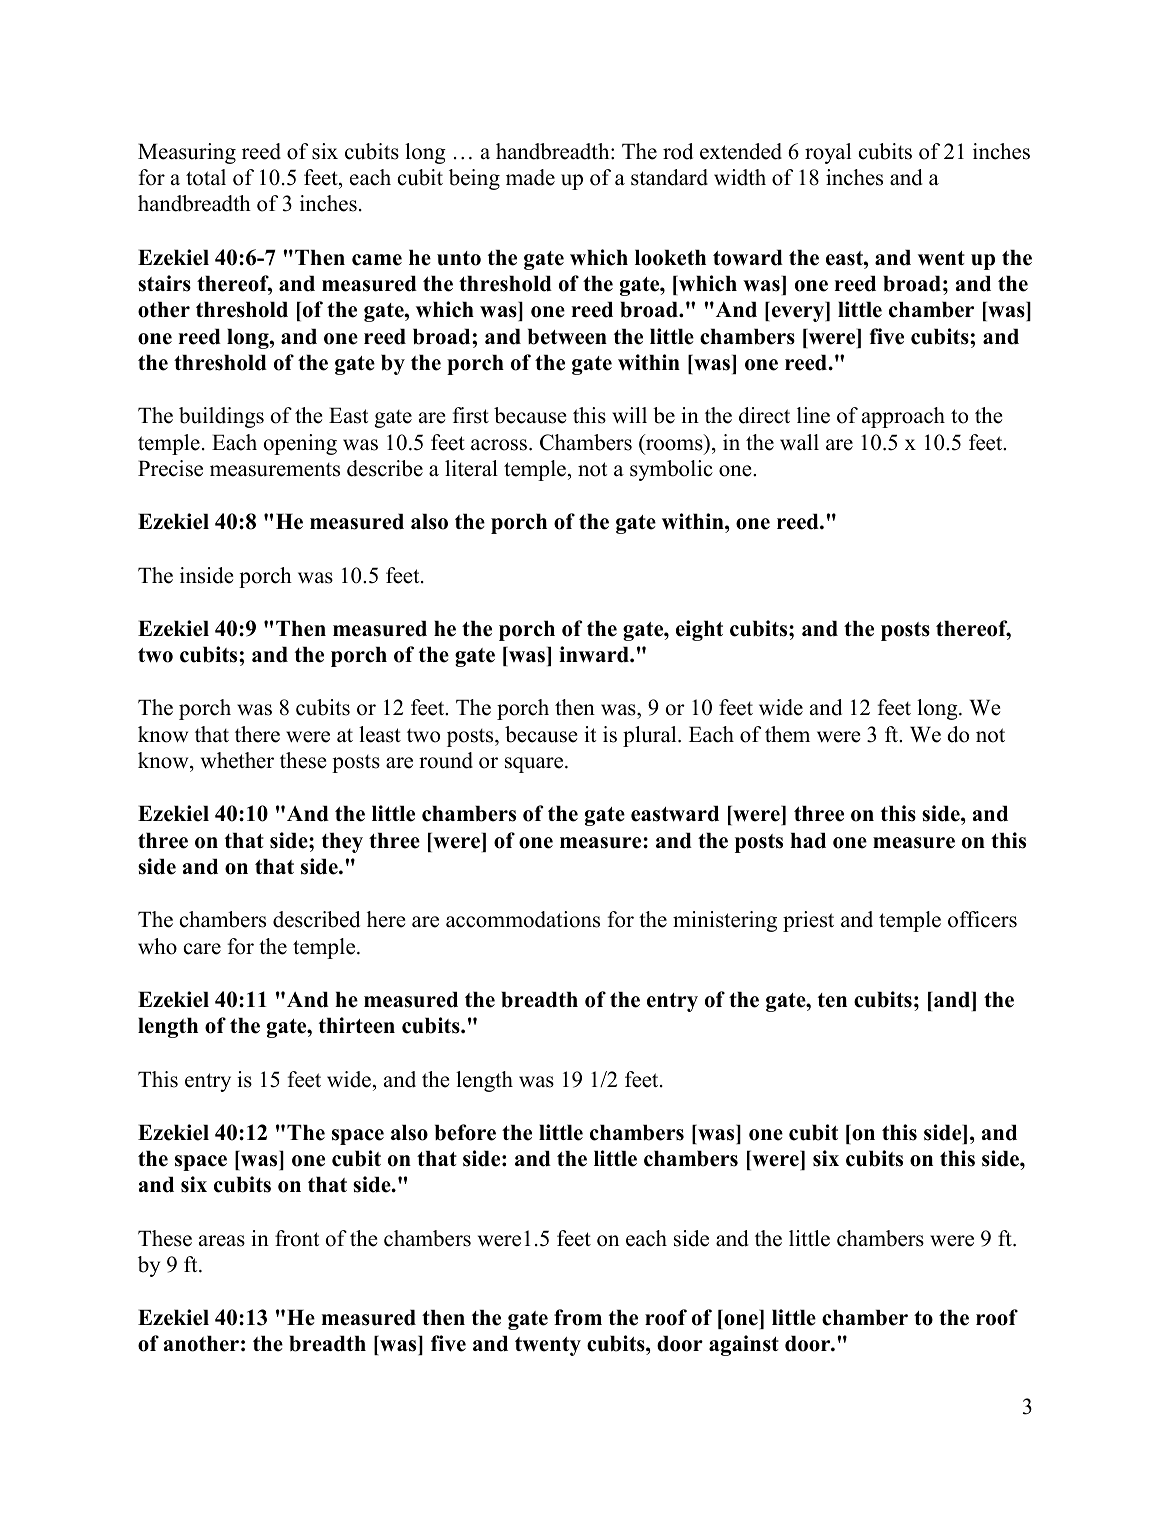 Image resolution: width=1171 pixels, height=1515 pixels. What do you see at coordinates (523, 919) in the screenshot?
I see `accommodations` at bounding box center [523, 919].
